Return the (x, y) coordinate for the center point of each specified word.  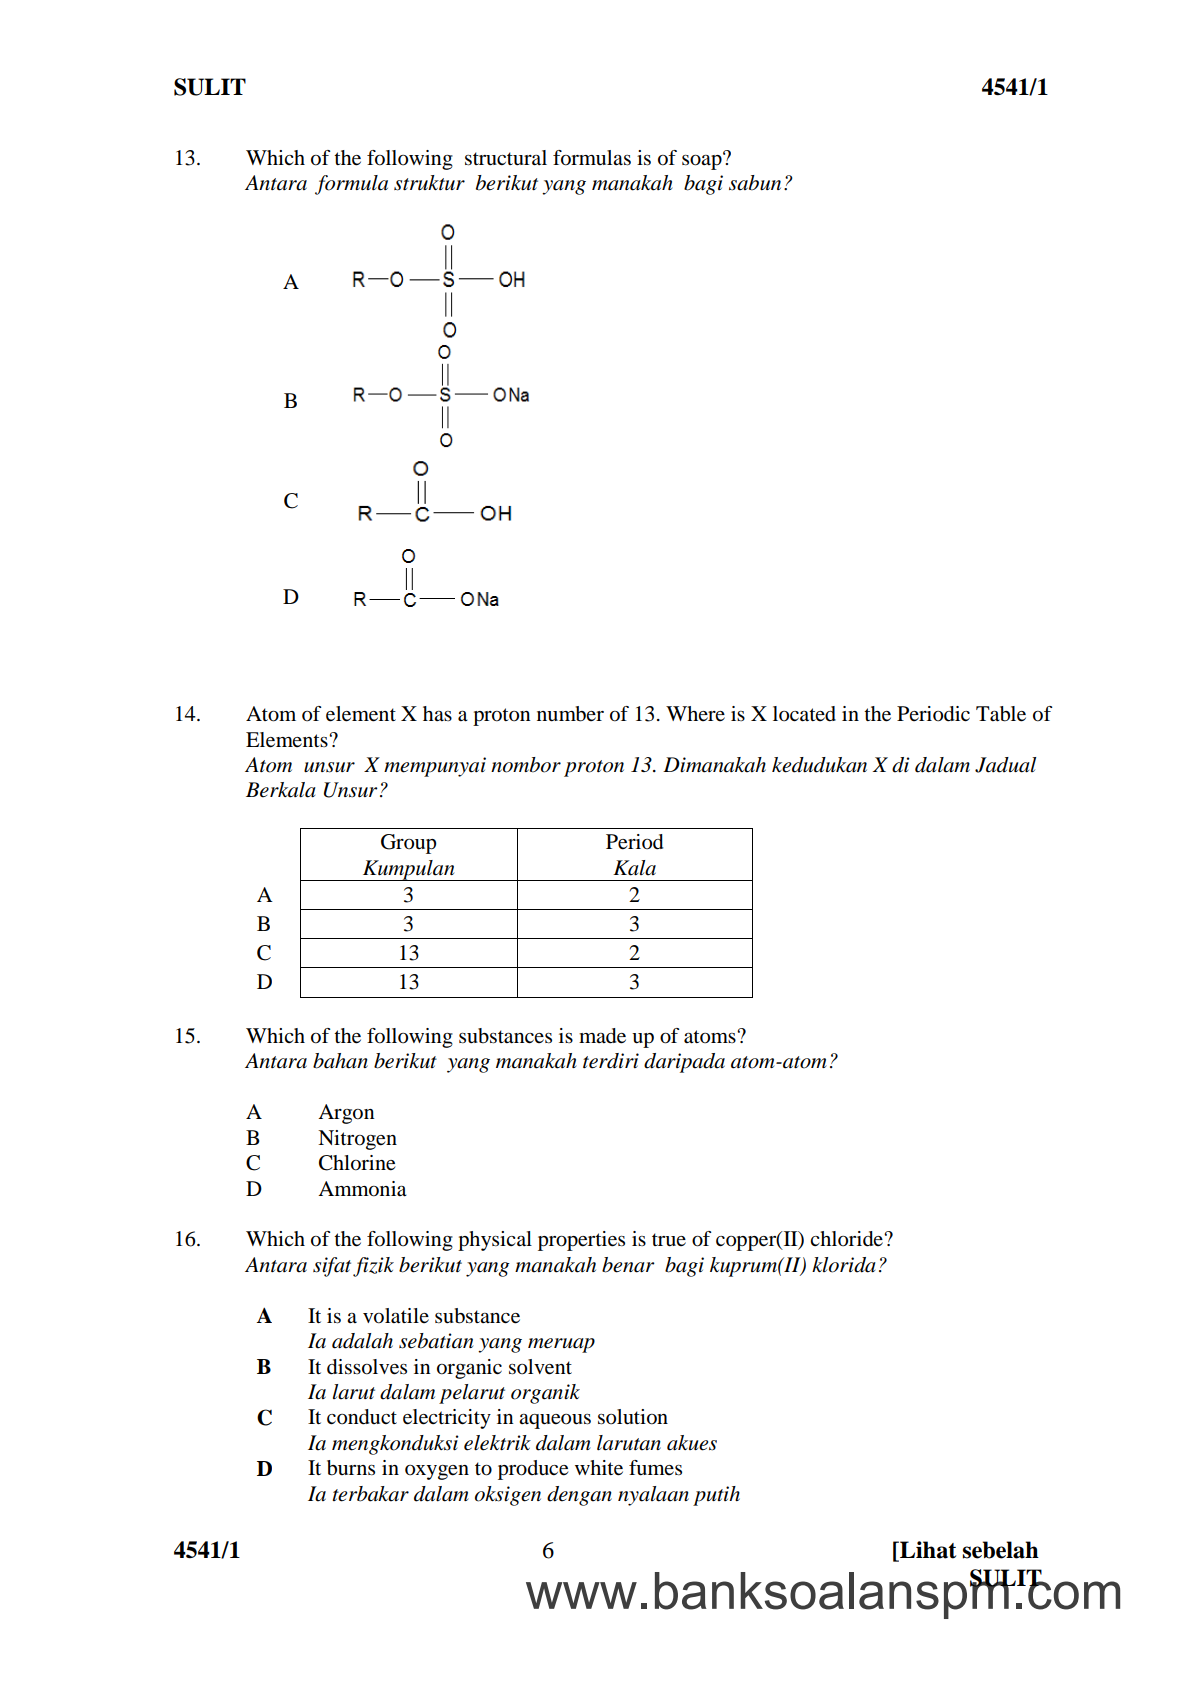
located (804, 714)
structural (506, 158)
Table (1001, 714)
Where (695, 713)
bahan (340, 1061)
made (602, 1036)
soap (703, 161)
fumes (655, 1468)
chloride (847, 1239)
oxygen (437, 1472)
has (437, 713)
